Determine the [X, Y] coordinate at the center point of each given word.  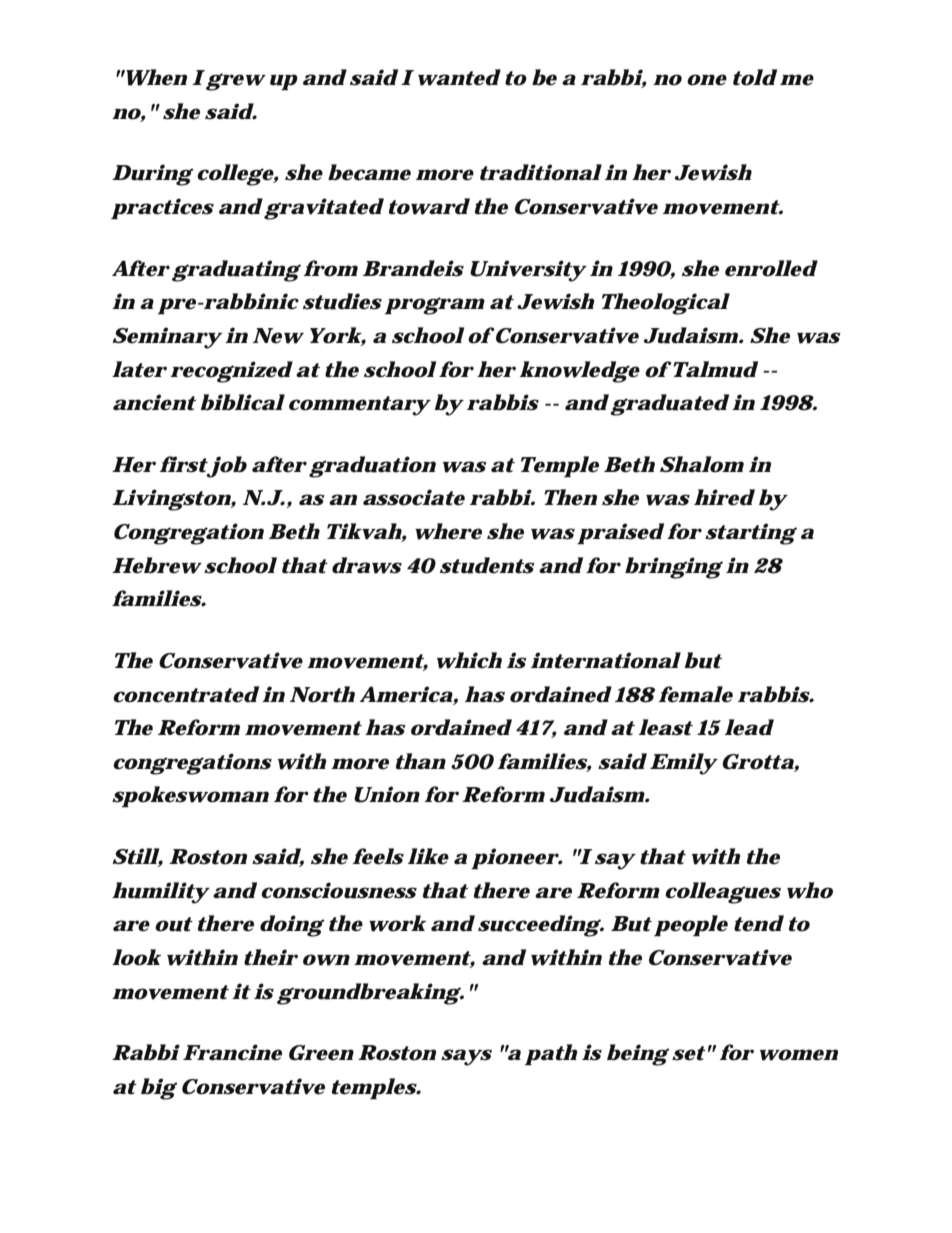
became [369, 172]
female [696, 694]
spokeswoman [190, 796]
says [466, 1057]
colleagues [723, 893]
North [322, 694]
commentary [359, 406]
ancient [154, 402]
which [469, 660]
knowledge [580, 372]
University [527, 271]
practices [162, 208]
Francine [232, 1052]
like [428, 856]
